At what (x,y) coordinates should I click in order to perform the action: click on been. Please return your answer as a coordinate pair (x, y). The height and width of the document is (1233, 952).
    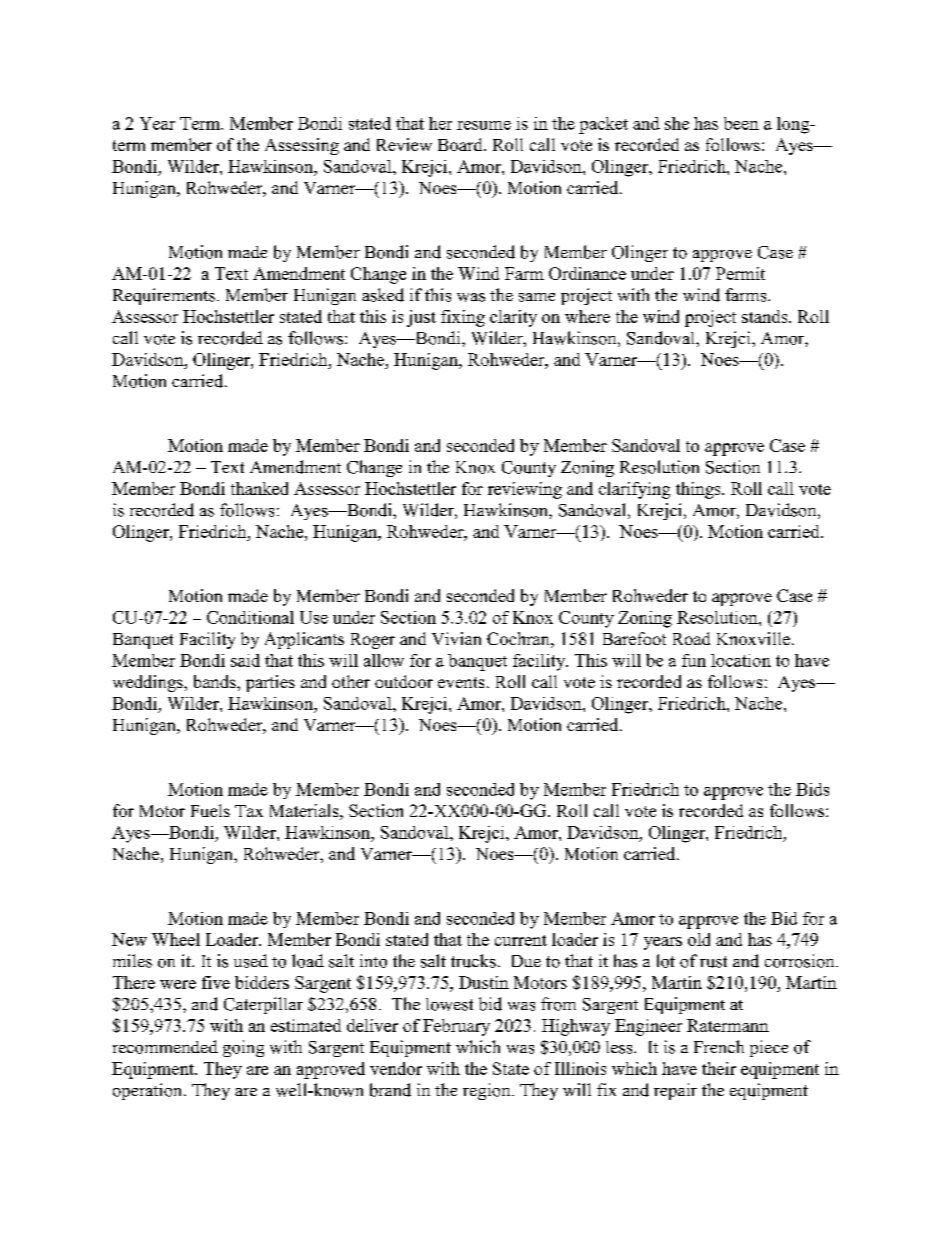
    Looking at the image, I should click on (741, 123).
